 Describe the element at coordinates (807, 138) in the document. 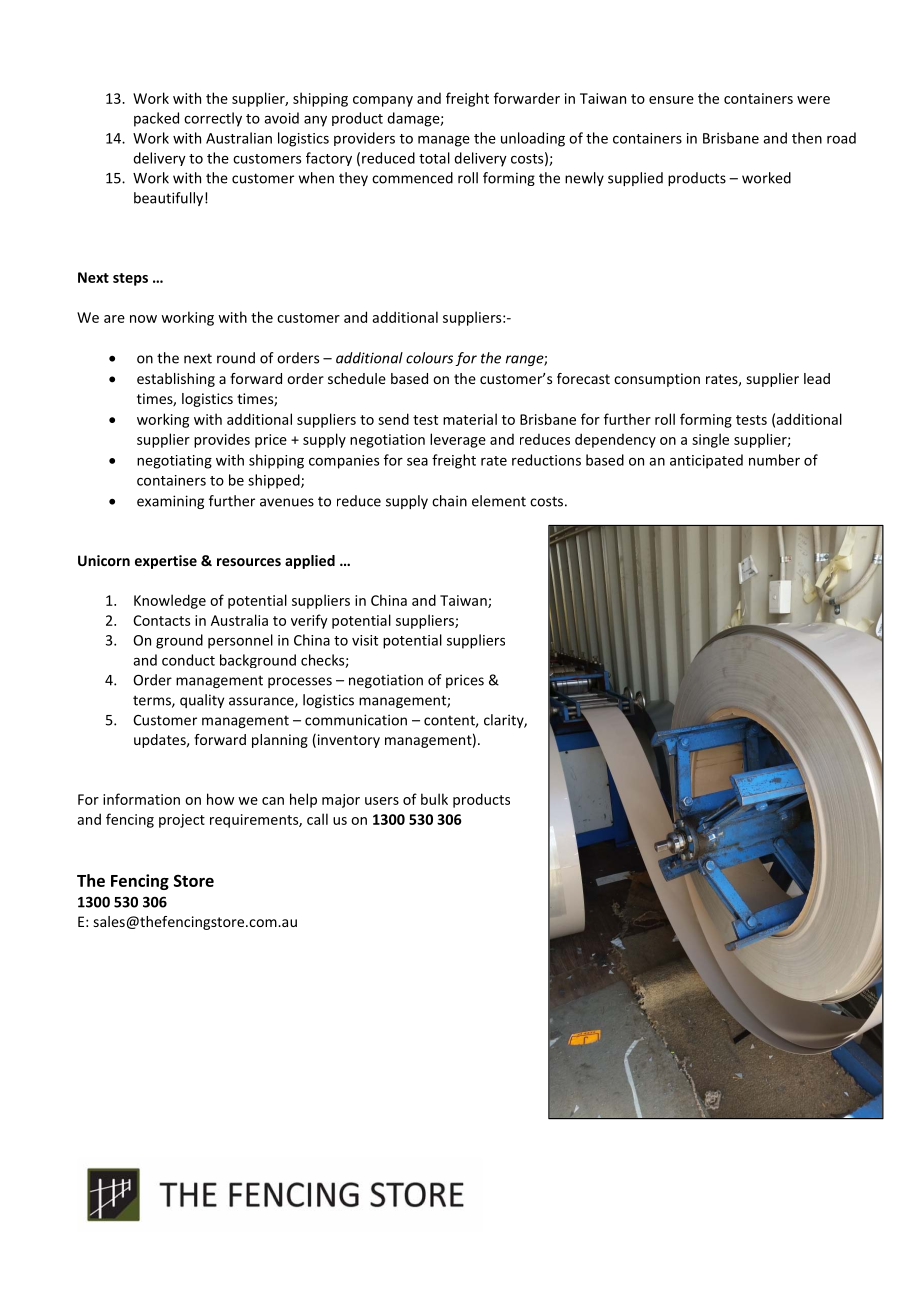

I see `then` at that location.
